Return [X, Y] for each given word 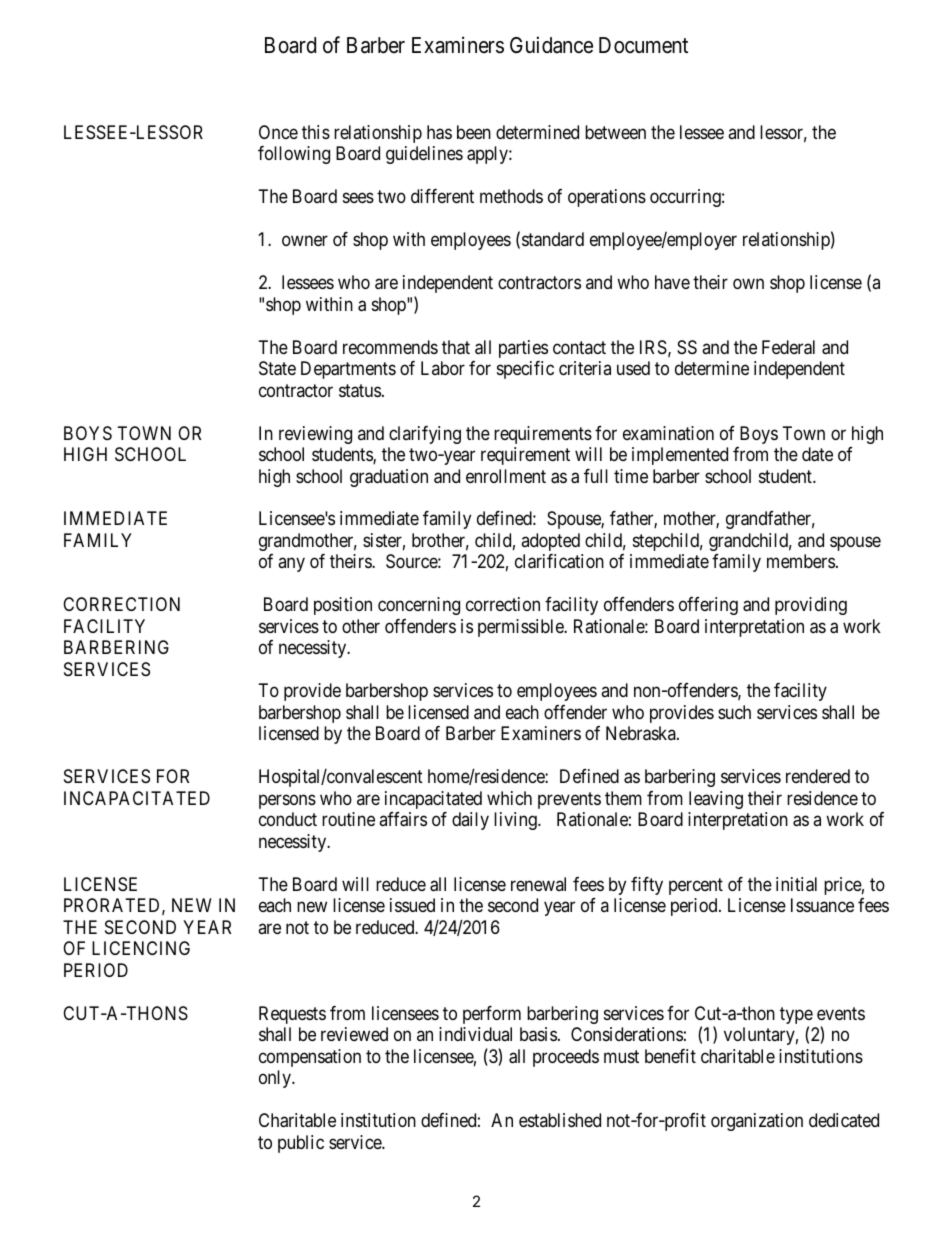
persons [287, 801]
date [817, 454]
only [276, 1079]
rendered [818, 776]
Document [643, 45]
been [474, 132]
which [509, 798]
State [277, 368]
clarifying [425, 435]
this [316, 132]
